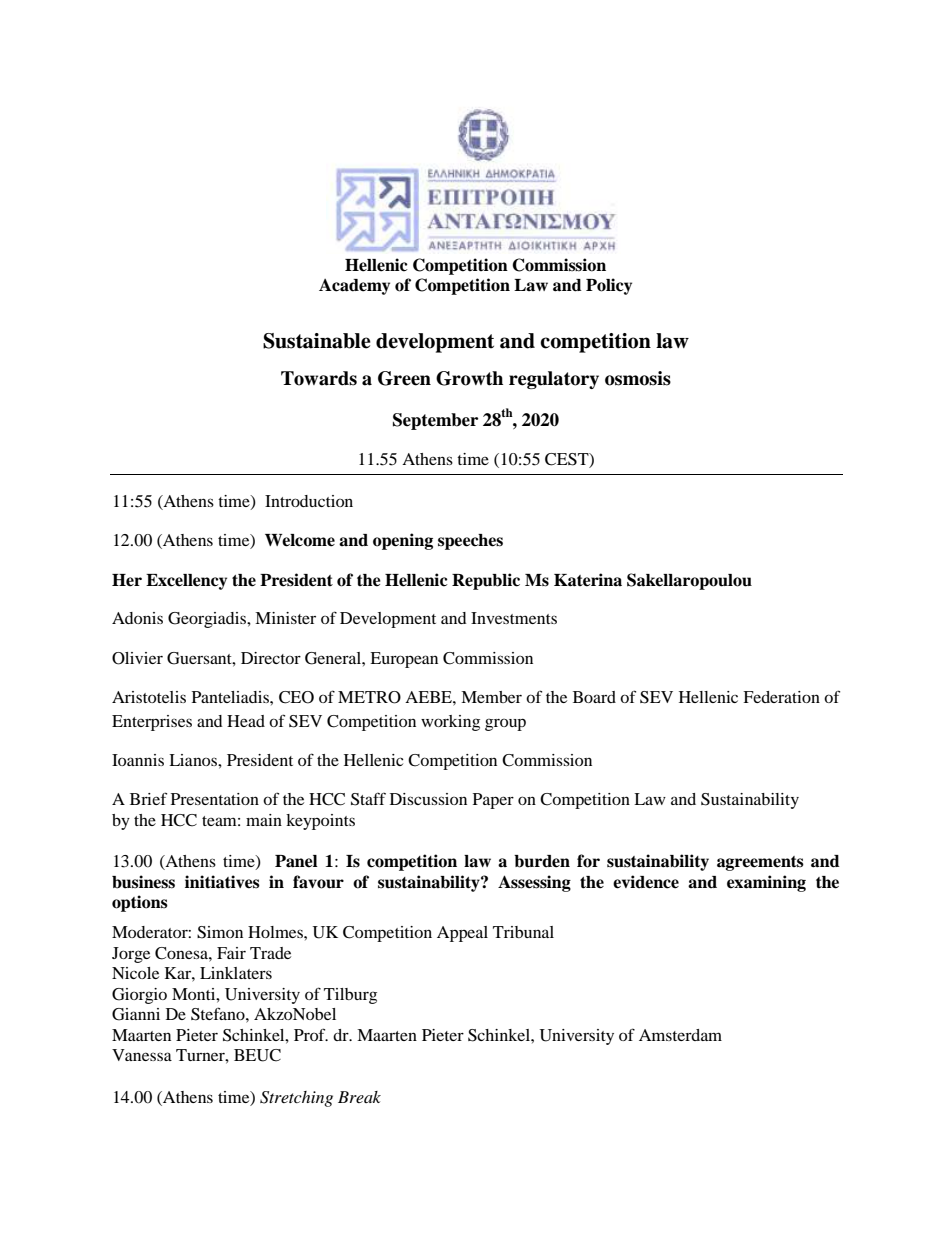 Image resolution: width=952 pixels, height=1233 pixels. Describe the element at coordinates (534, 883) in the screenshot. I see `Assessing` at that location.
